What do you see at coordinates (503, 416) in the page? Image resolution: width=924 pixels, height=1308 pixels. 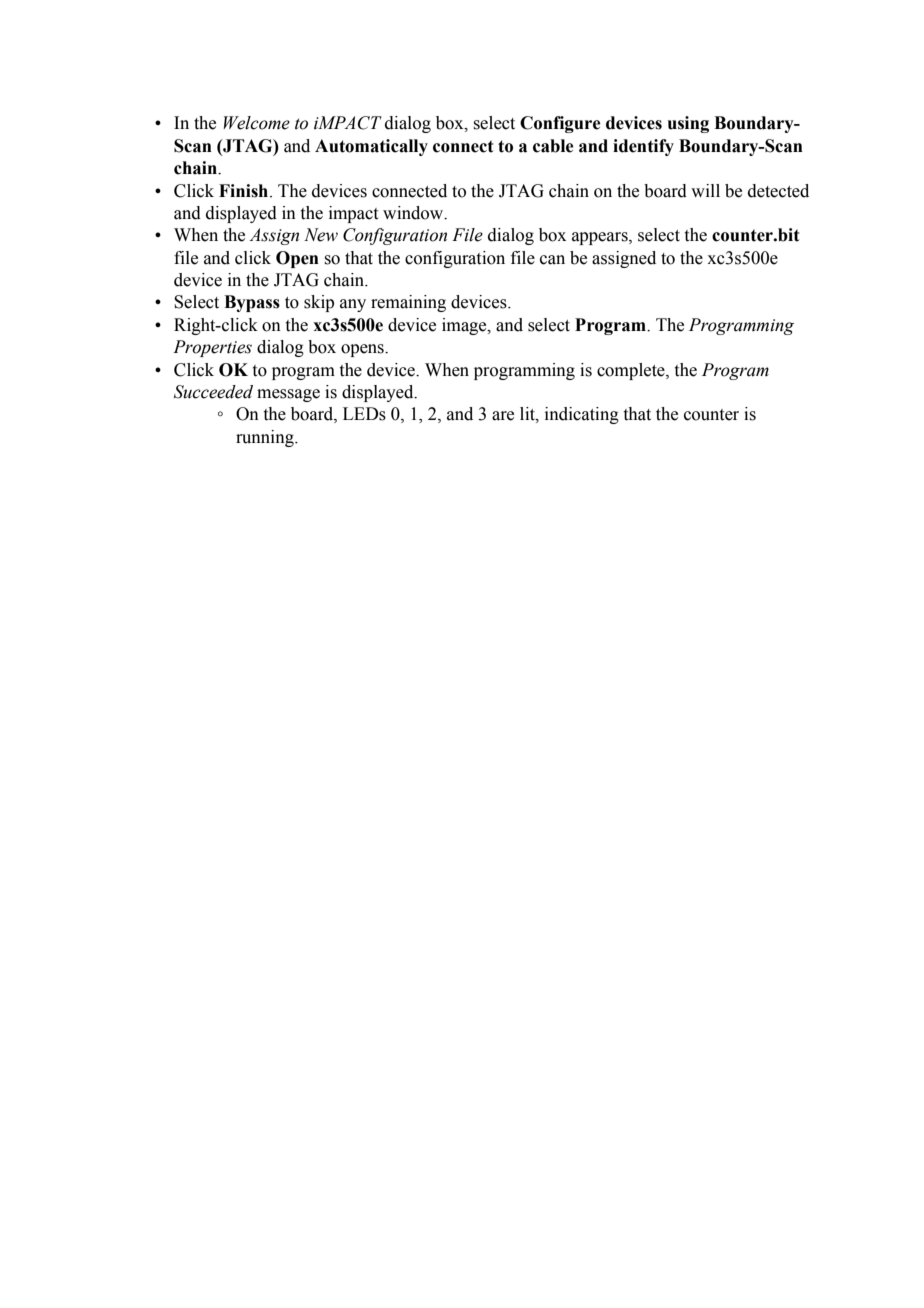 I see `are` at bounding box center [503, 416].
